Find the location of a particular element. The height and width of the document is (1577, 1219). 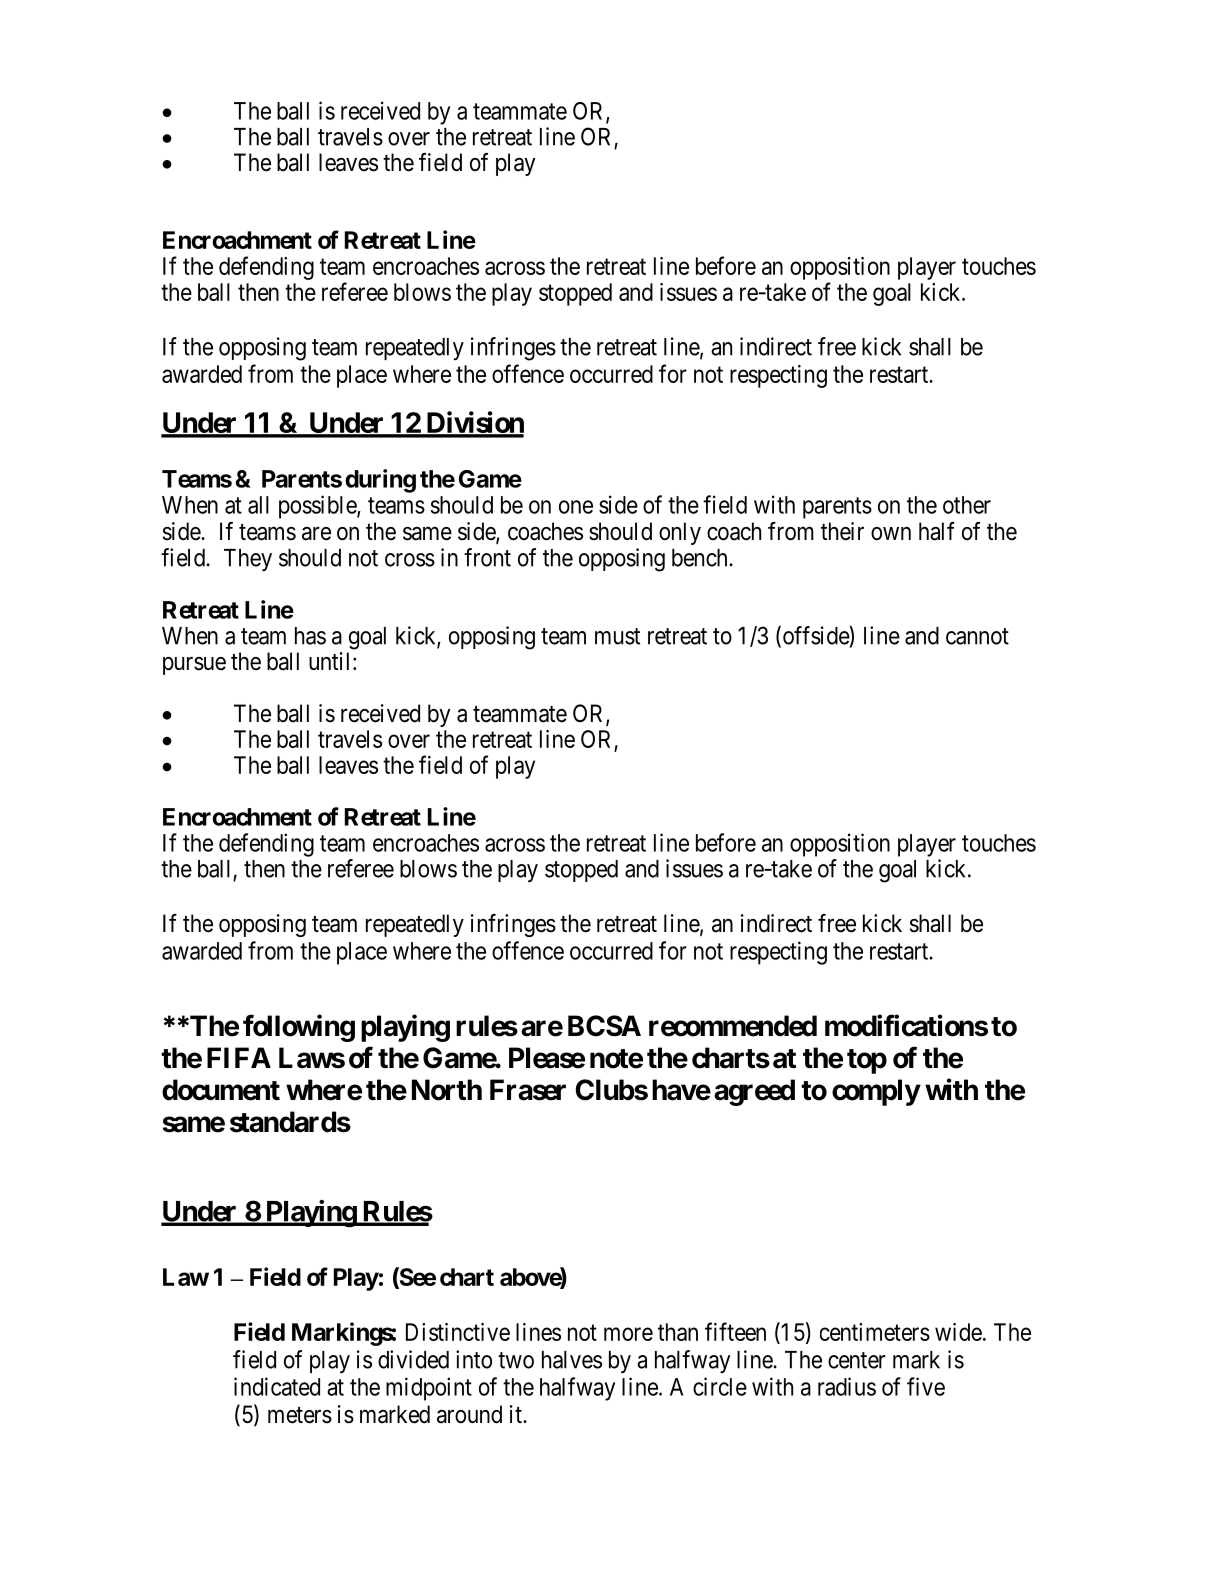

agreed is located at coordinates (754, 1092).
